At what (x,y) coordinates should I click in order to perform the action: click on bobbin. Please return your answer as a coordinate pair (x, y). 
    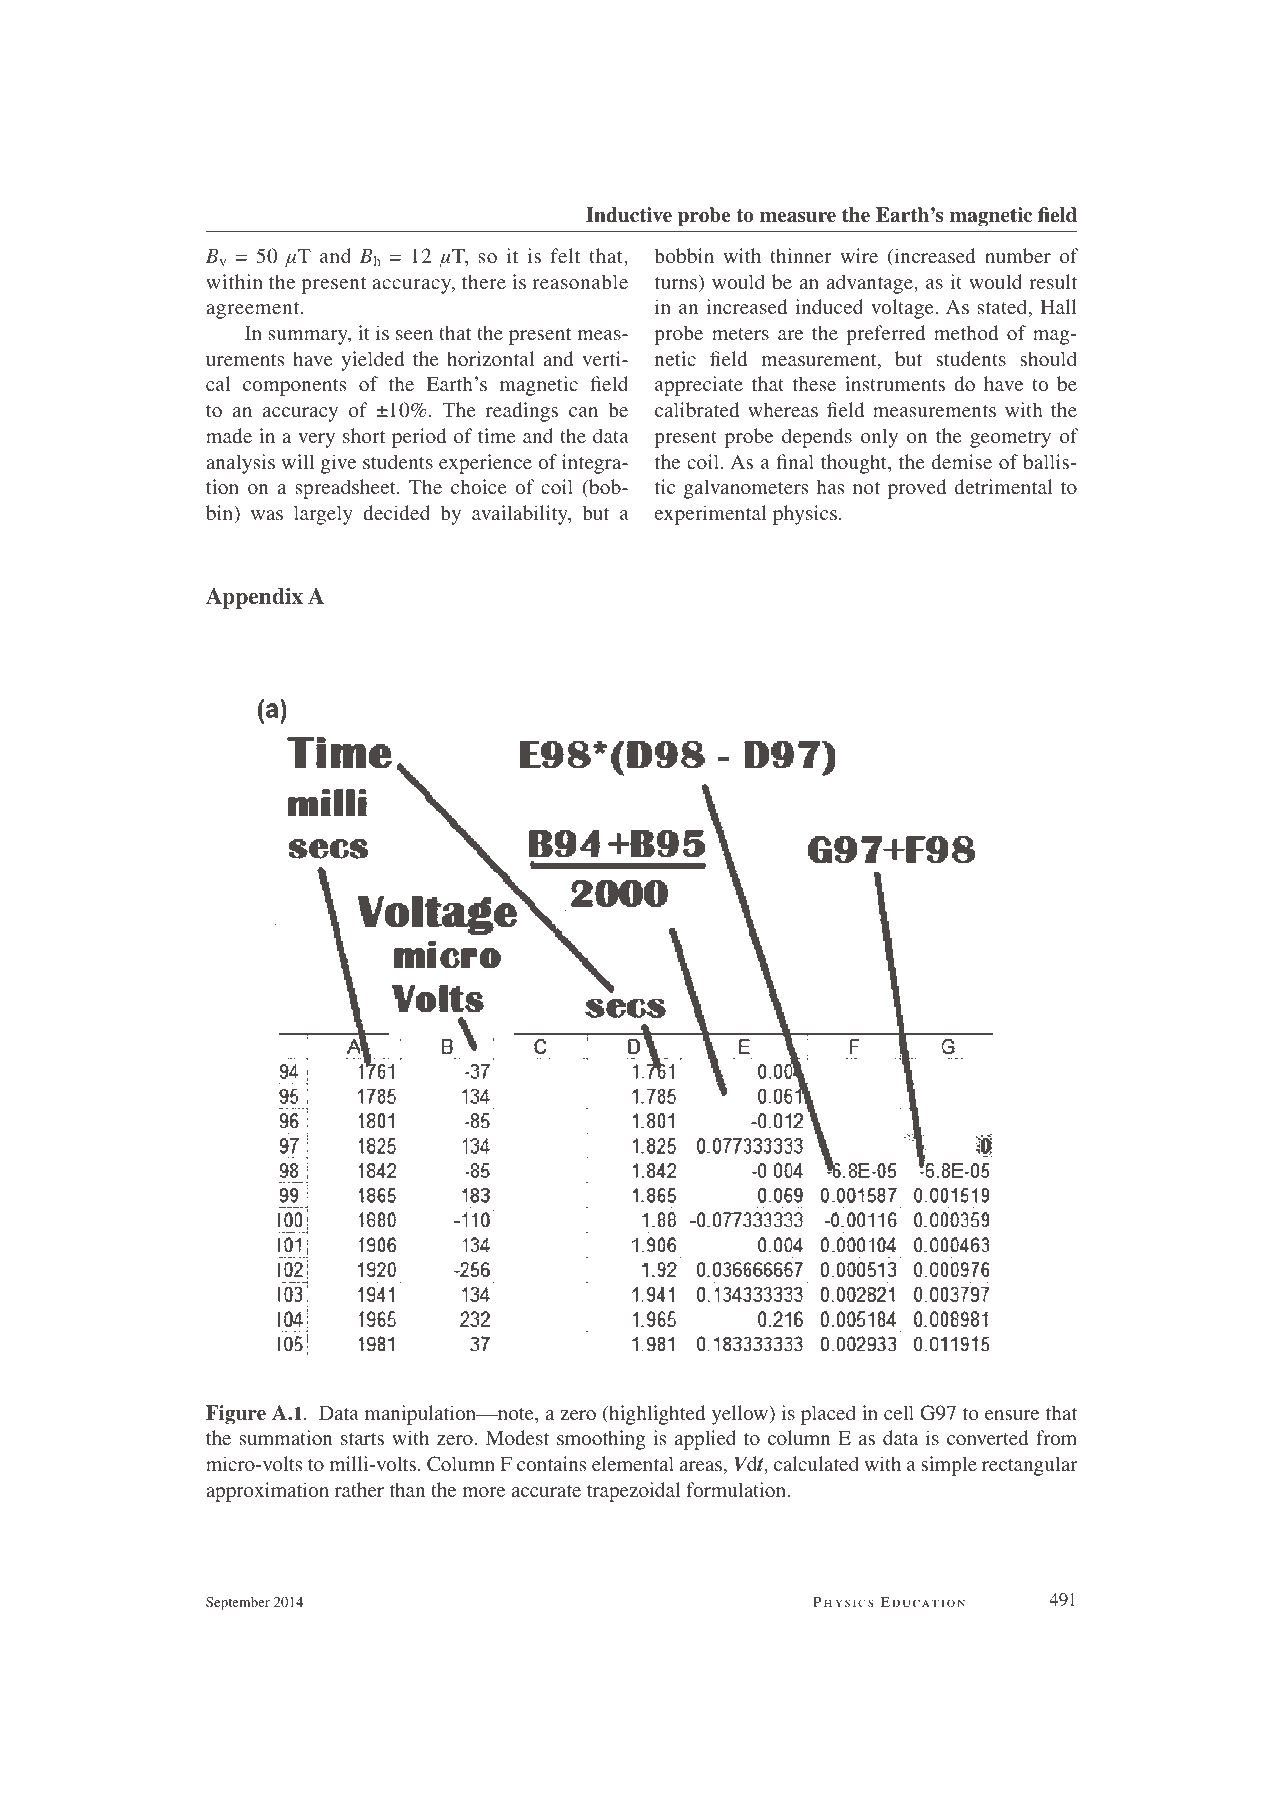
    Looking at the image, I should click on (684, 255).
